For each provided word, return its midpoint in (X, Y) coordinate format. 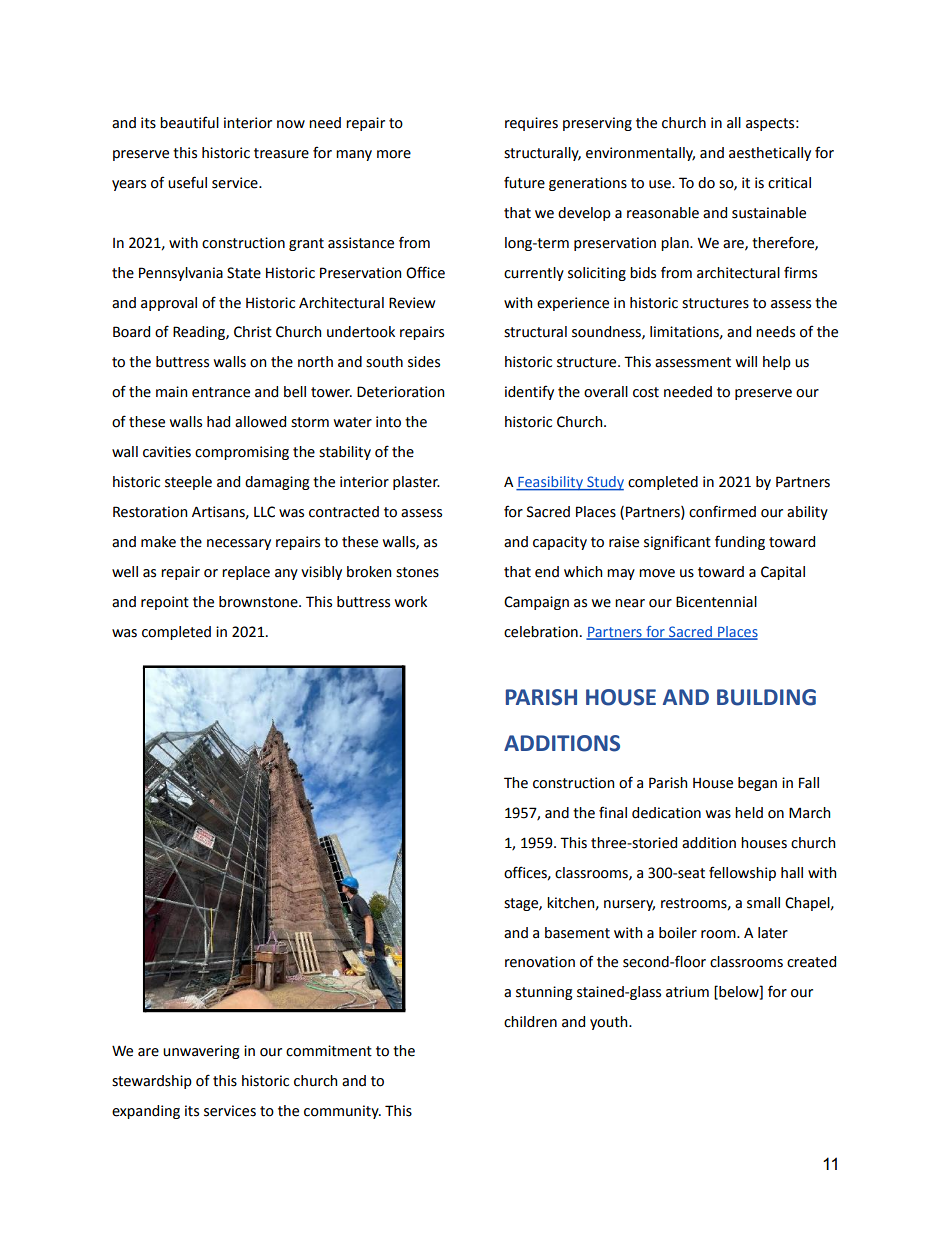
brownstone (259, 602)
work (411, 602)
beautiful (189, 122)
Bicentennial (716, 602)
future (524, 182)
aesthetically (770, 154)
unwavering (201, 1052)
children (530, 1022)
